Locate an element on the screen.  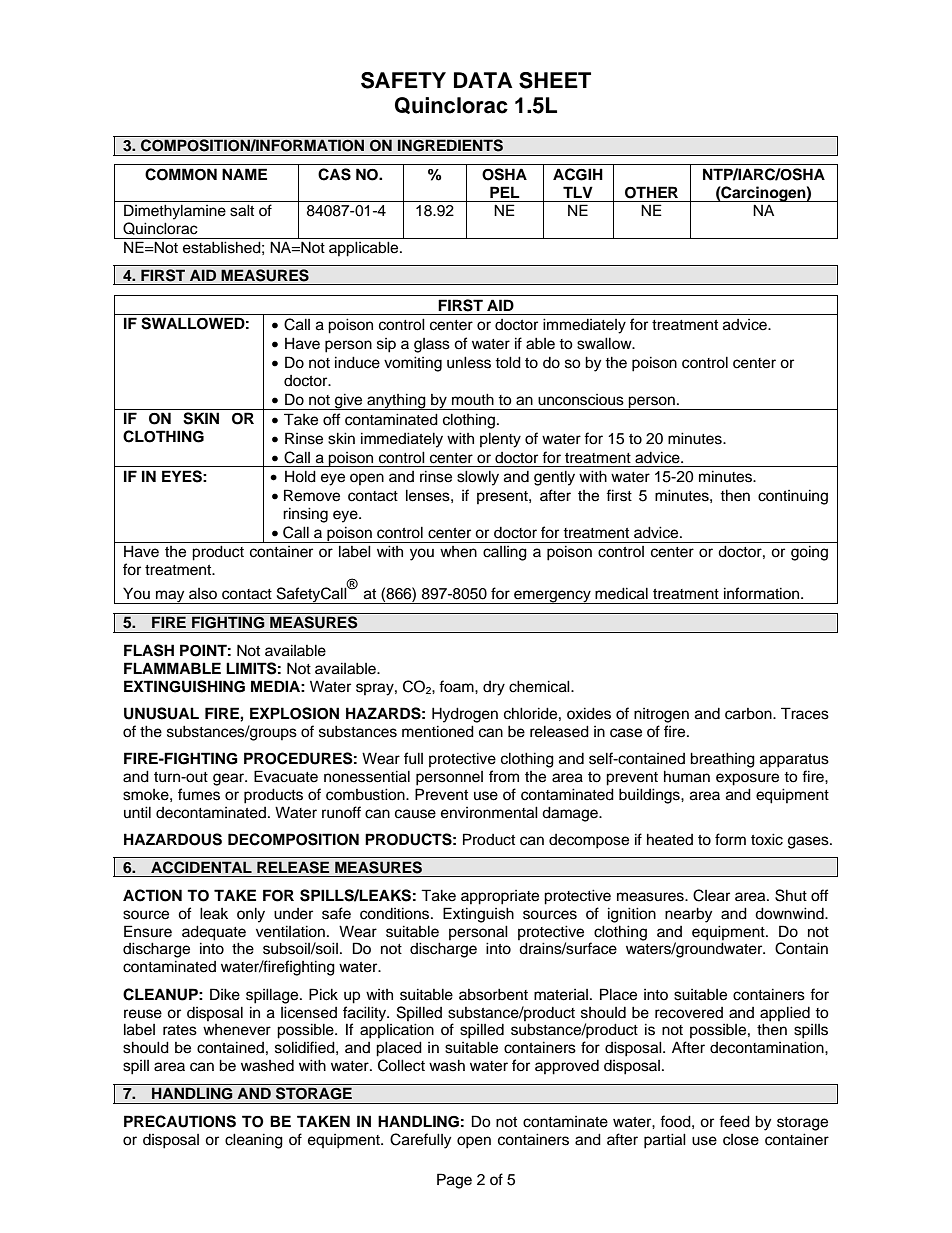
unconscious is located at coordinates (581, 400).
